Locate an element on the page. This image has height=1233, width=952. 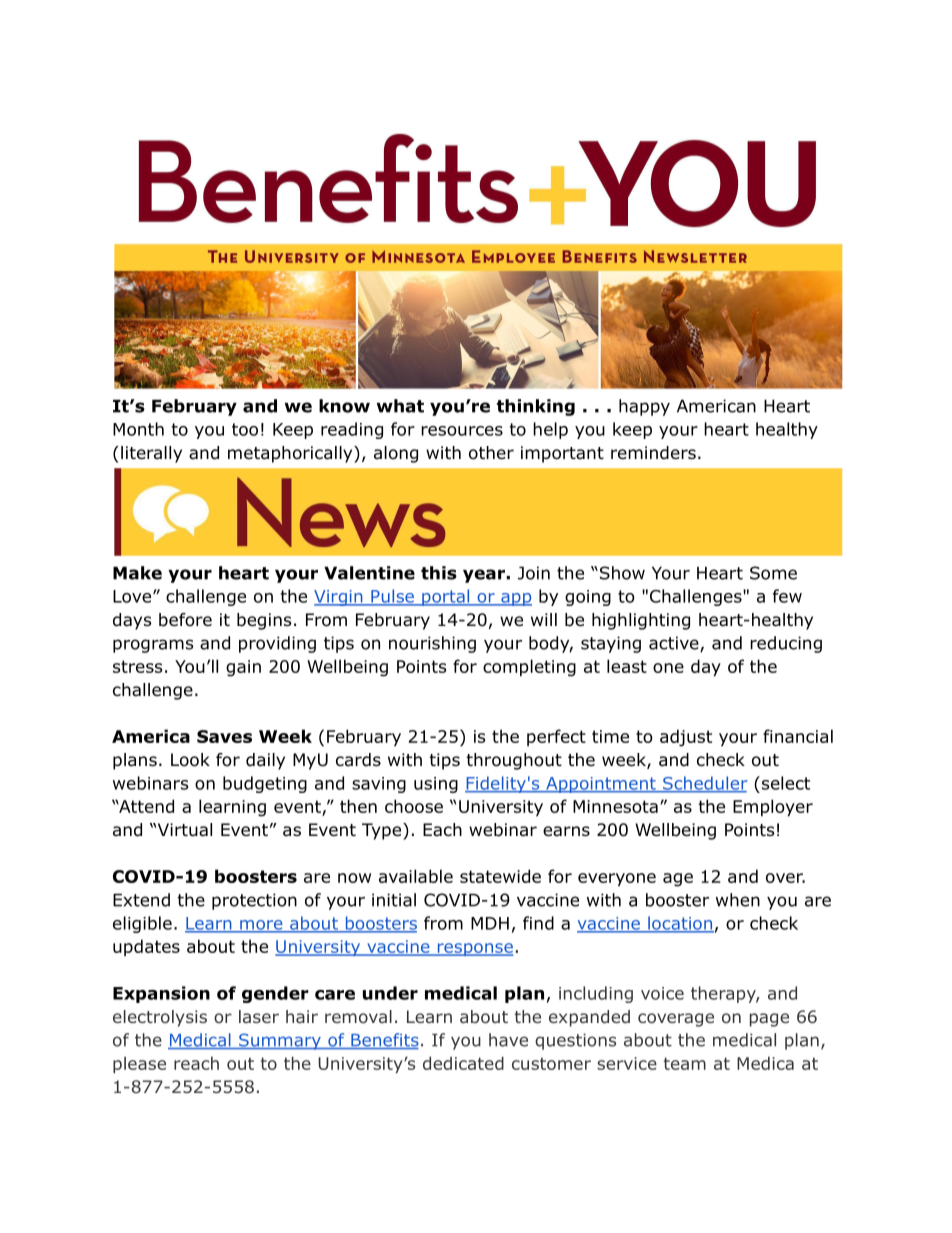
adjust is located at coordinates (686, 738).
